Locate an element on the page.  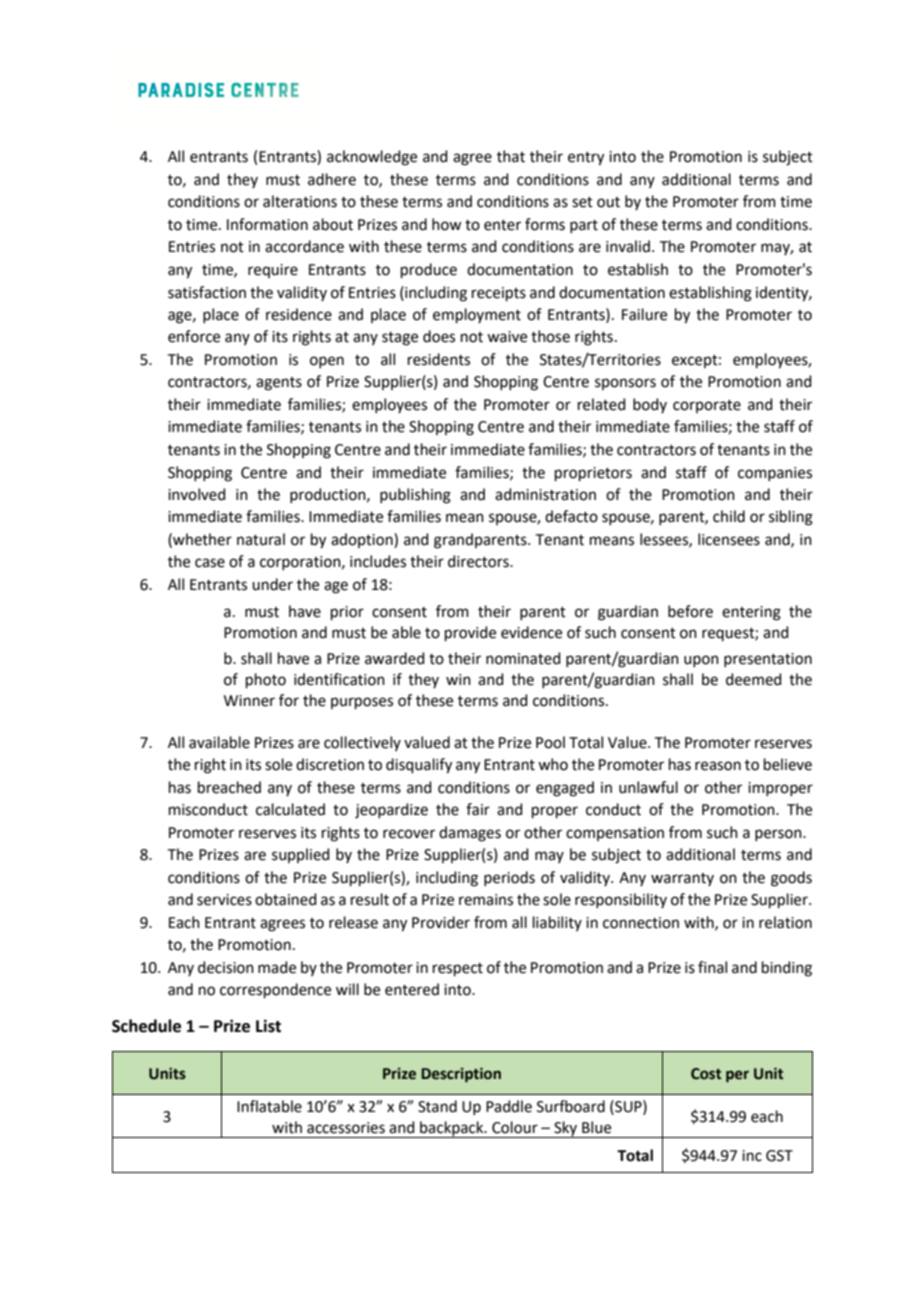
how is located at coordinates (447, 224).
